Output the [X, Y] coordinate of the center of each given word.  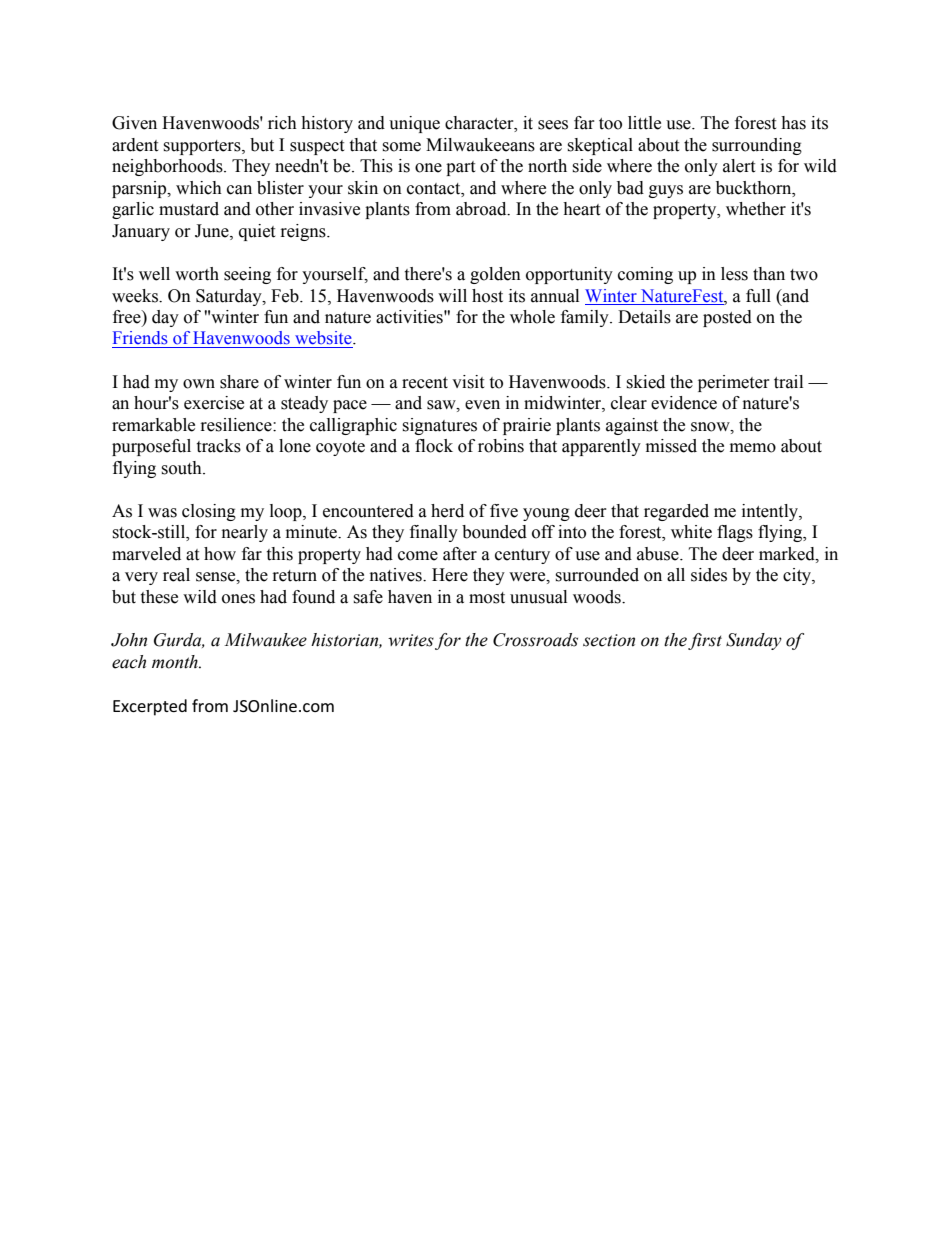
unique [414, 124]
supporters [203, 147]
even [482, 405]
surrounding [757, 146]
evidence [684, 403]
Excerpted [150, 707]
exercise [214, 403]
